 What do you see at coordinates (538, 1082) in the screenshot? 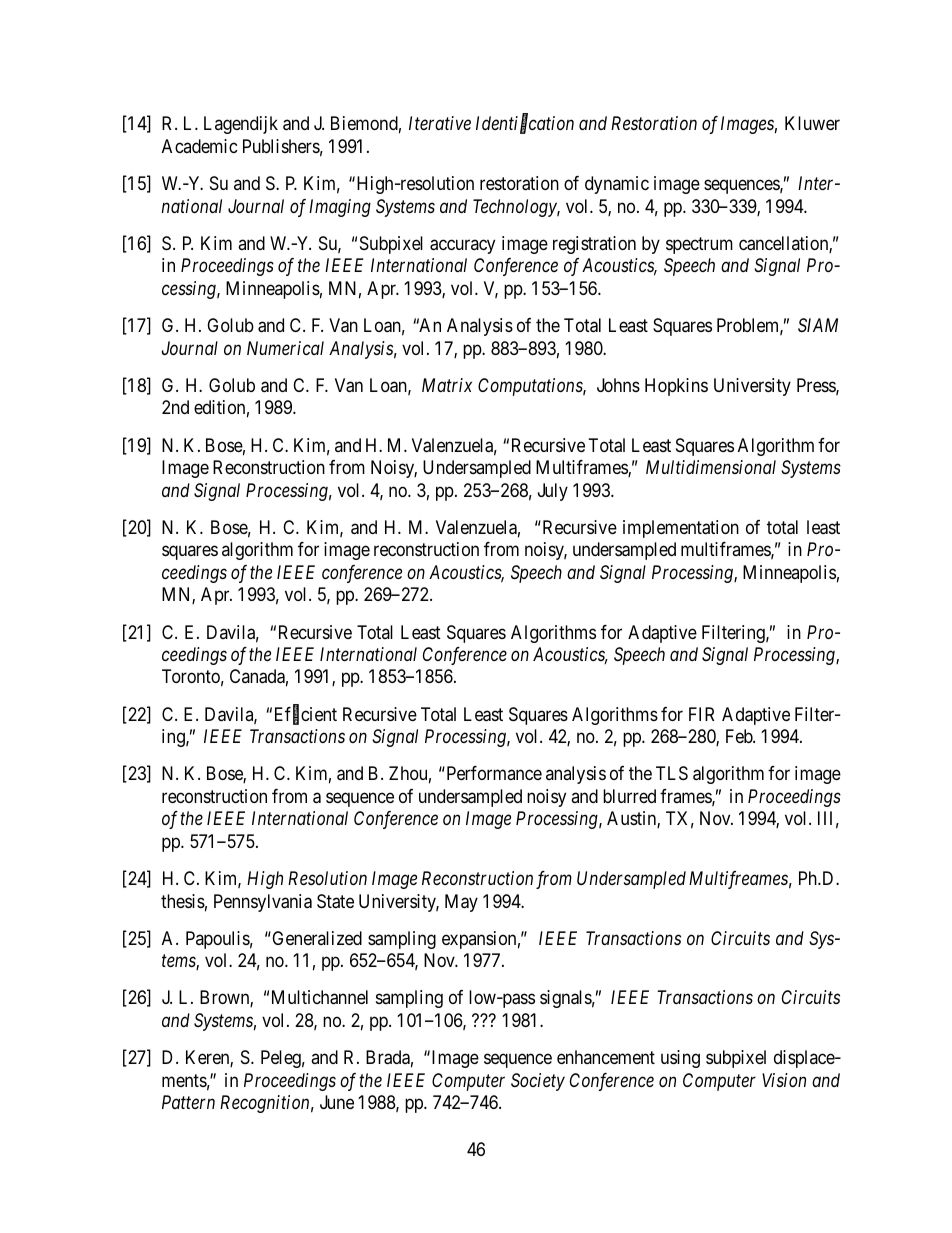
I see `Society` at bounding box center [538, 1082].
